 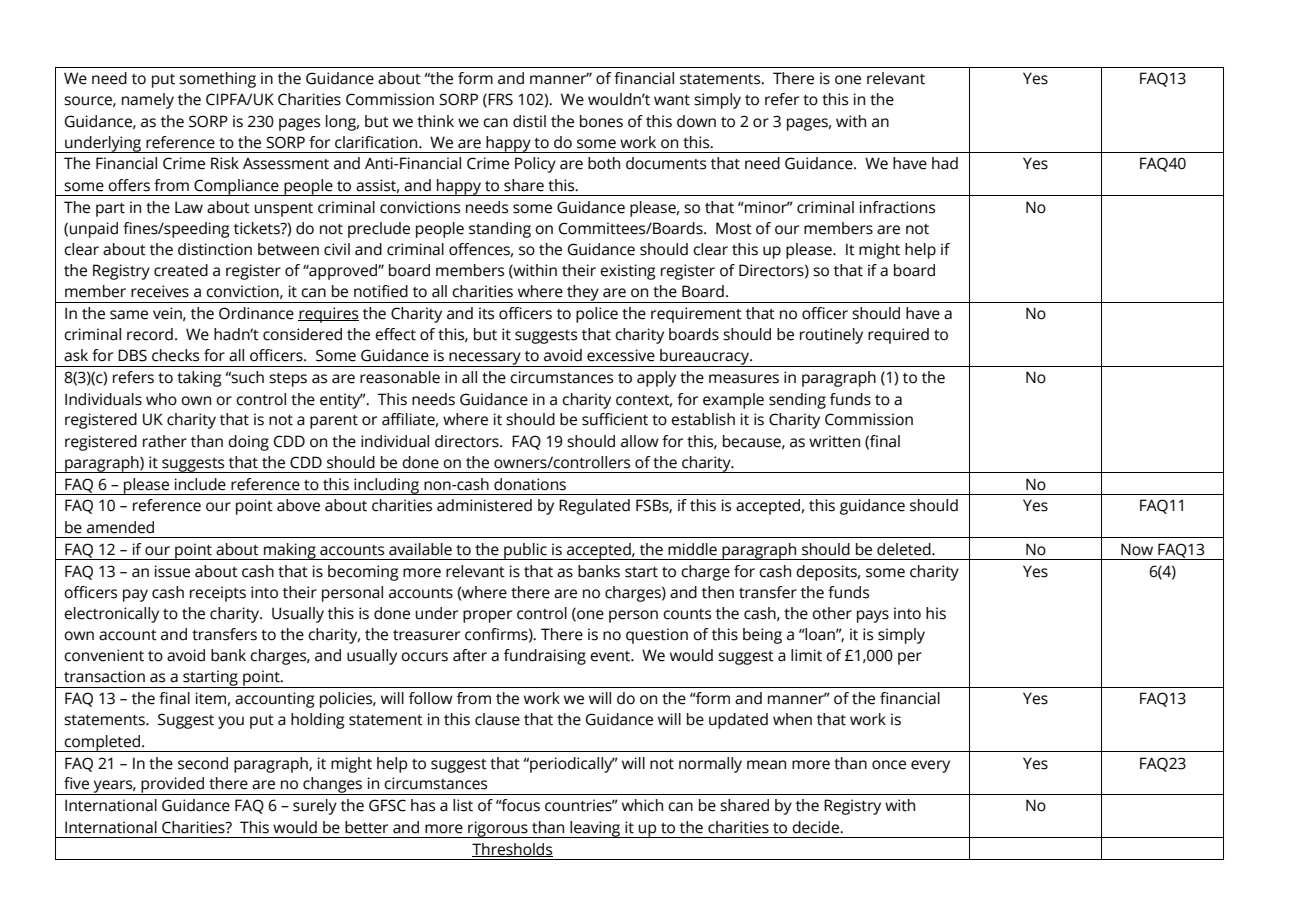 What do you see at coordinates (595, 829) in the page?
I see `leaving` at bounding box center [595, 829].
